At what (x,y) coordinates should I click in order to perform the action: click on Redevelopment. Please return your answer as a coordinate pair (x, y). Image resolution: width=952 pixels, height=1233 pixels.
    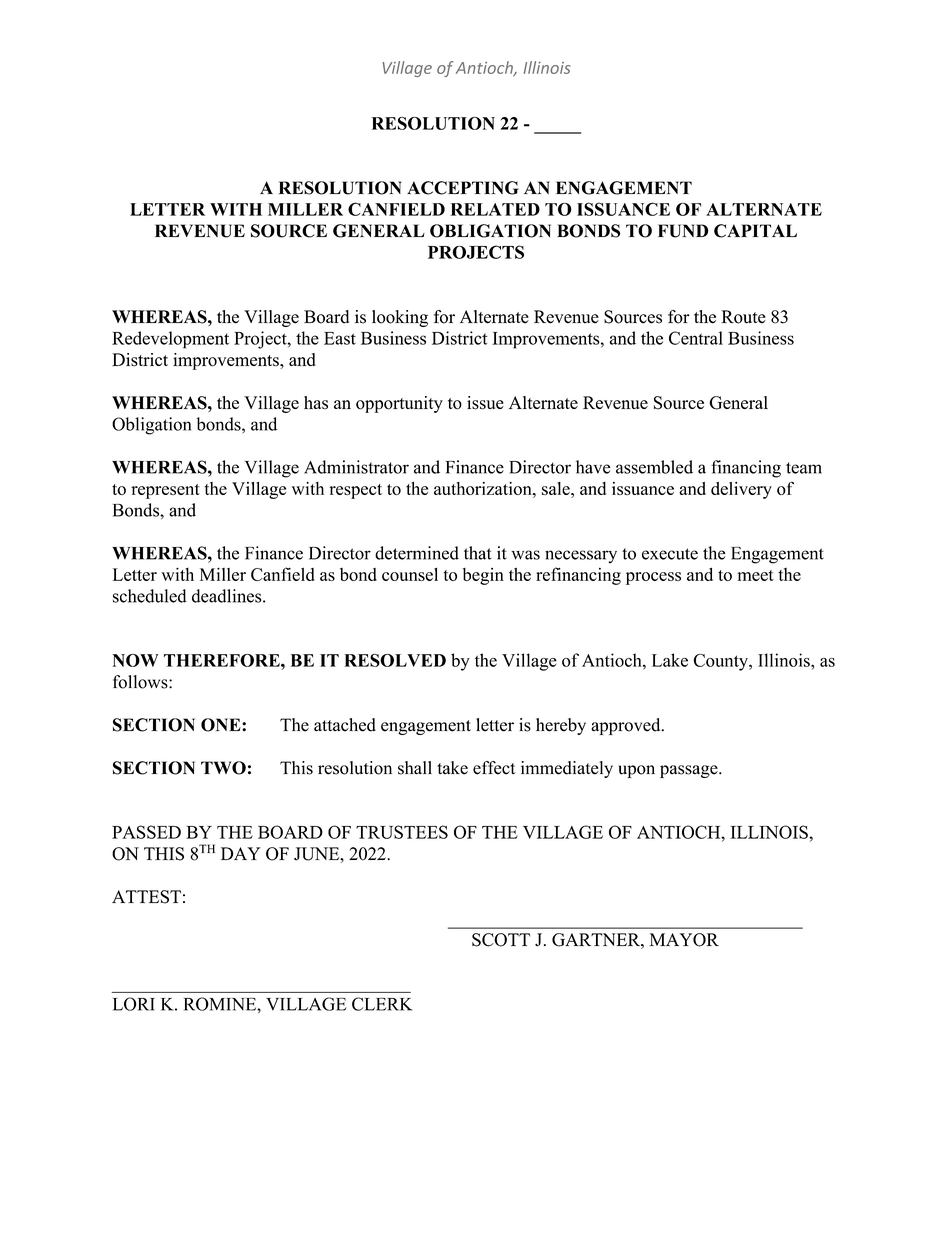
    Looking at the image, I should click on (170, 340).
